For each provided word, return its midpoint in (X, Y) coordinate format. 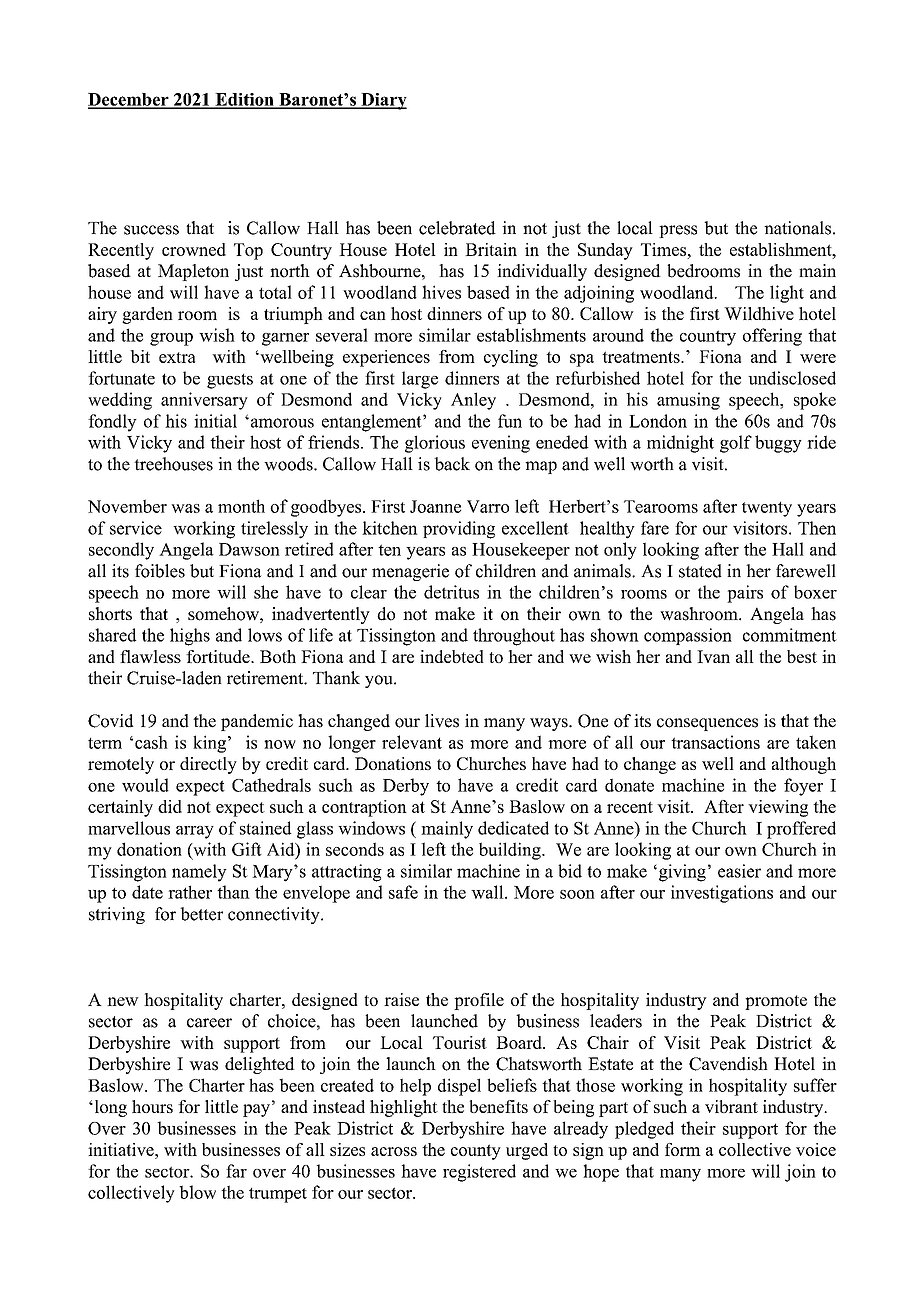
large (420, 380)
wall (488, 892)
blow (197, 1192)
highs (190, 637)
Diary (383, 101)
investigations (722, 894)
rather (190, 892)
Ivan (713, 656)
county (476, 1152)
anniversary (204, 401)
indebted (452, 656)
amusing (688, 401)
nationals (797, 228)
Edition (244, 100)
